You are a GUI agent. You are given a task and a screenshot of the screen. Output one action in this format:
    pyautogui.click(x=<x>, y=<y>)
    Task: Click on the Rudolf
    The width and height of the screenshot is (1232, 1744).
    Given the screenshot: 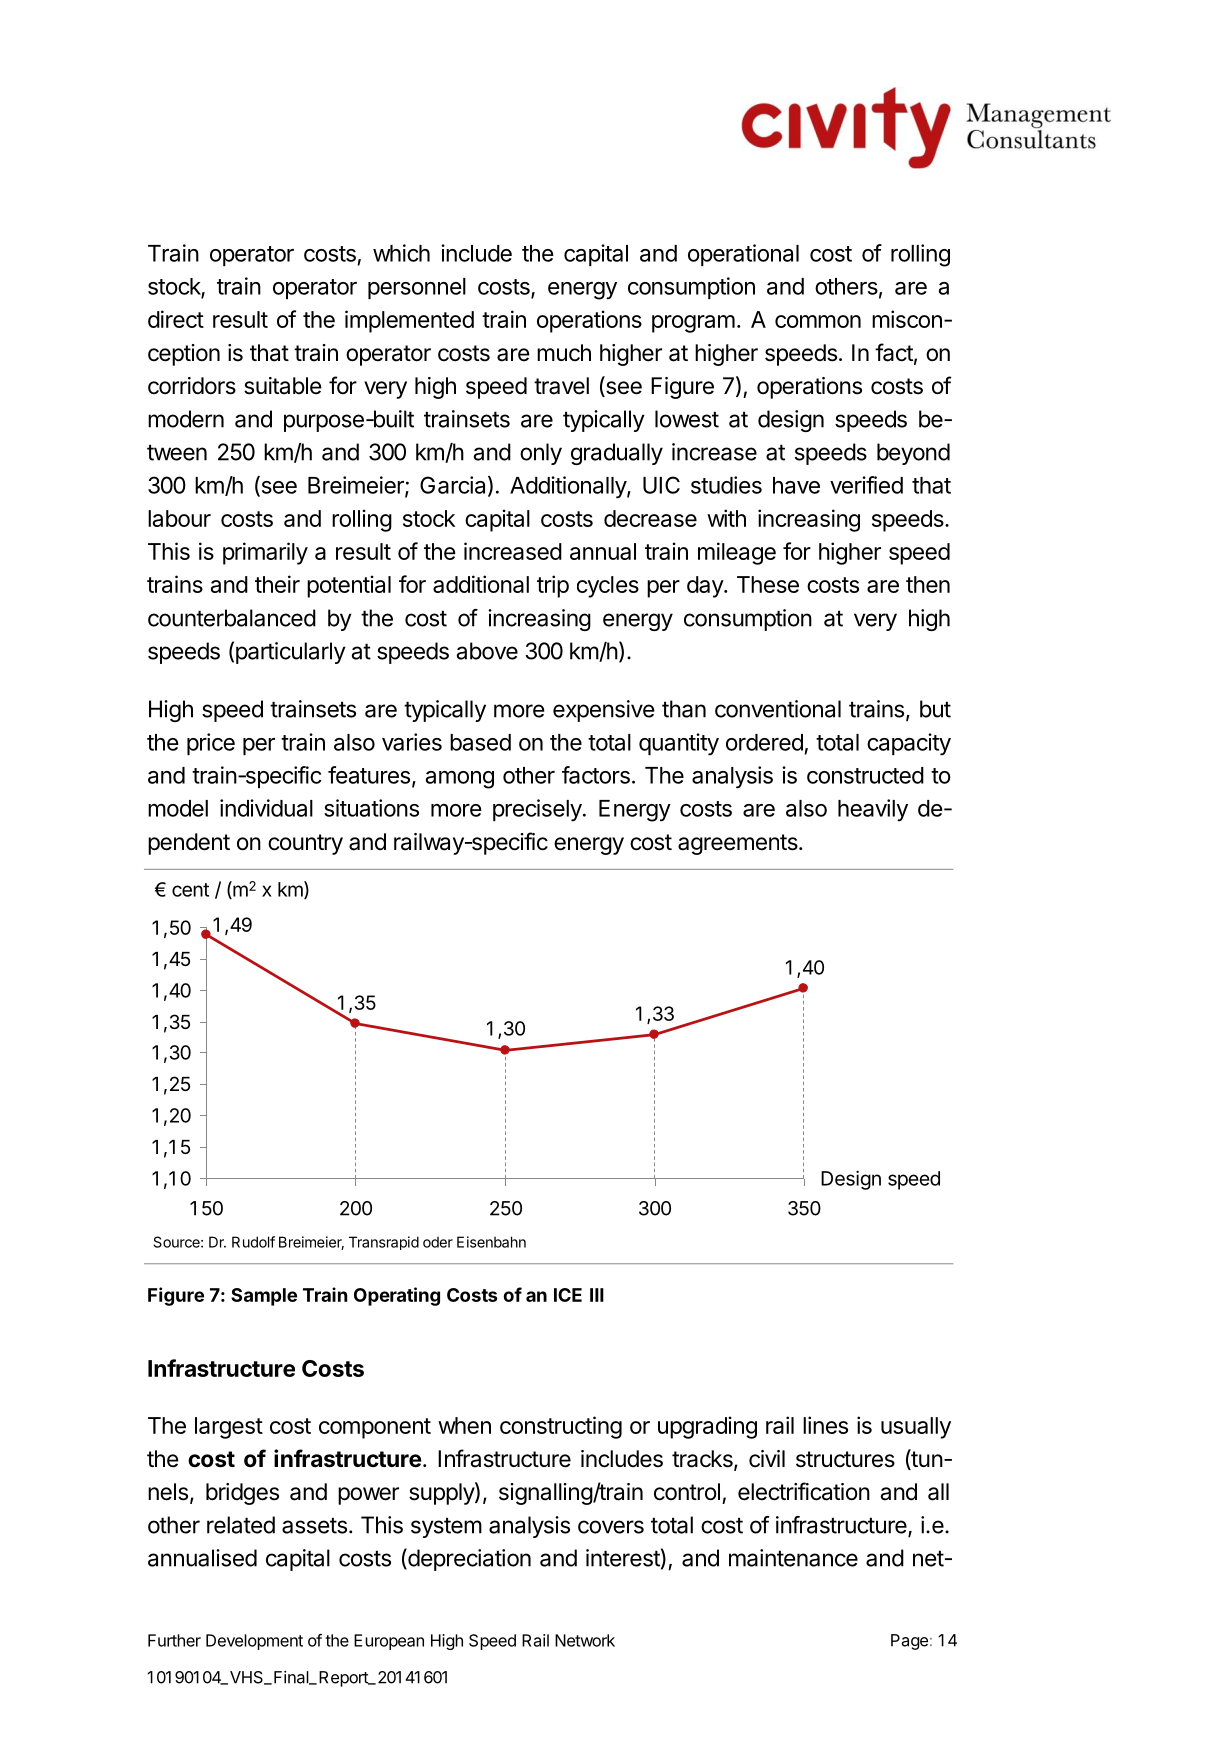 What is the action you would take?
    pyautogui.click(x=253, y=1242)
